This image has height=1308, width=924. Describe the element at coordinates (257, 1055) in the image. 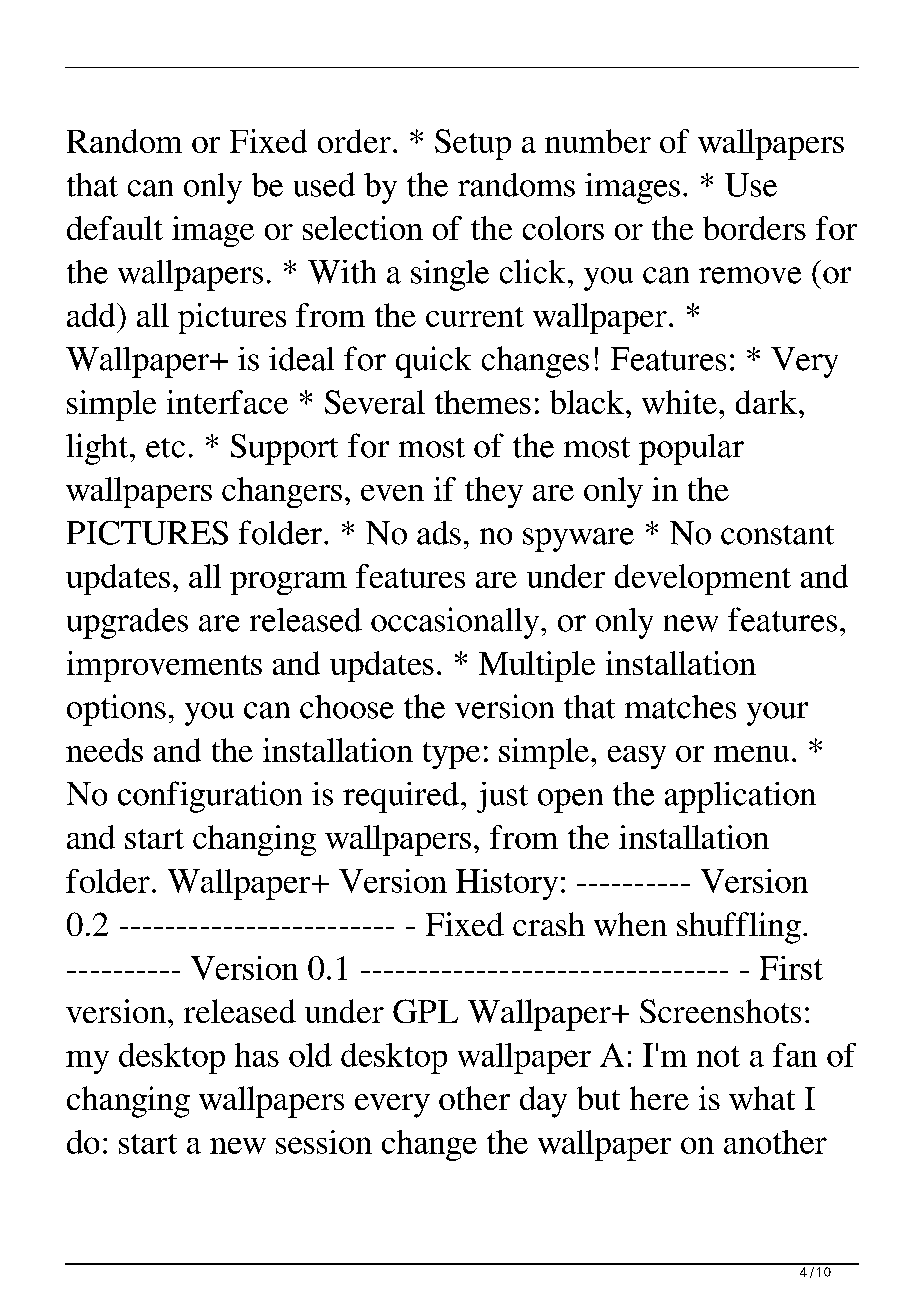

I see `has` at that location.
